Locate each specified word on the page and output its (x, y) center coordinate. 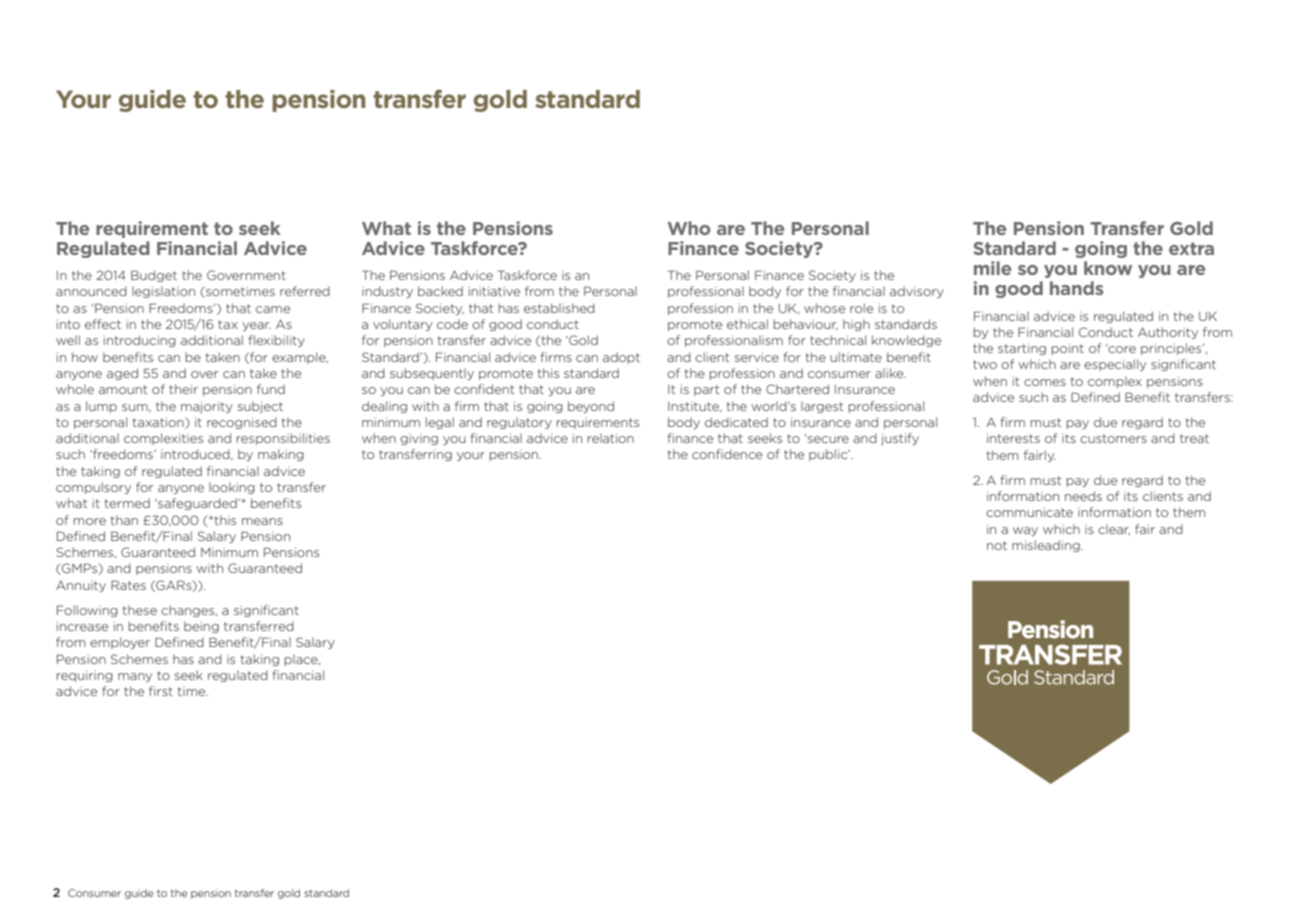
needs (1083, 496)
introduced (196, 454)
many (135, 677)
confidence (727, 454)
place (302, 660)
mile (992, 268)
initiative (494, 291)
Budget (154, 276)
